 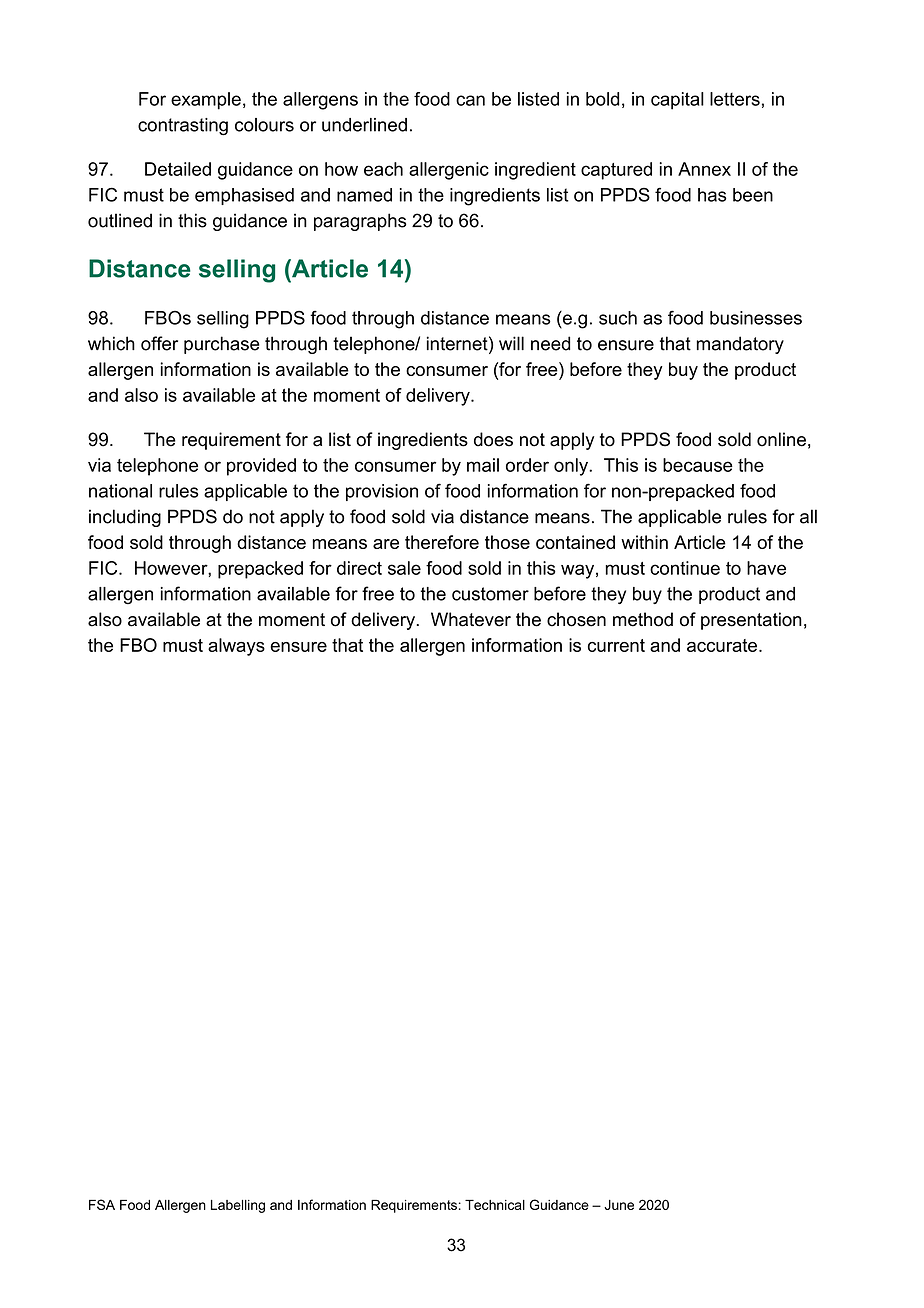 I want to click on accurate, so click(x=722, y=645).
